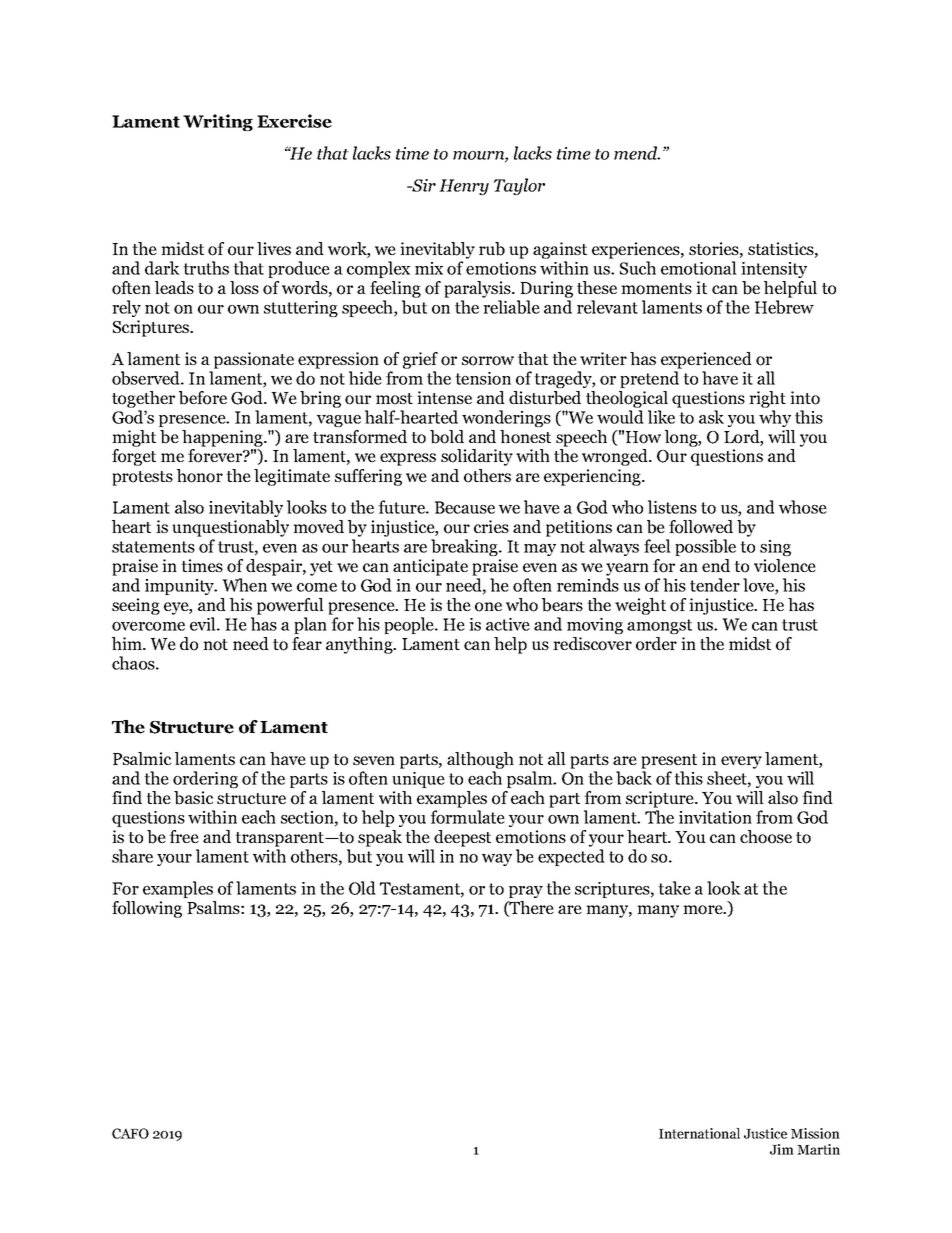 This image has width=952, height=1233. I want to click on Jim, so click(782, 1149).
